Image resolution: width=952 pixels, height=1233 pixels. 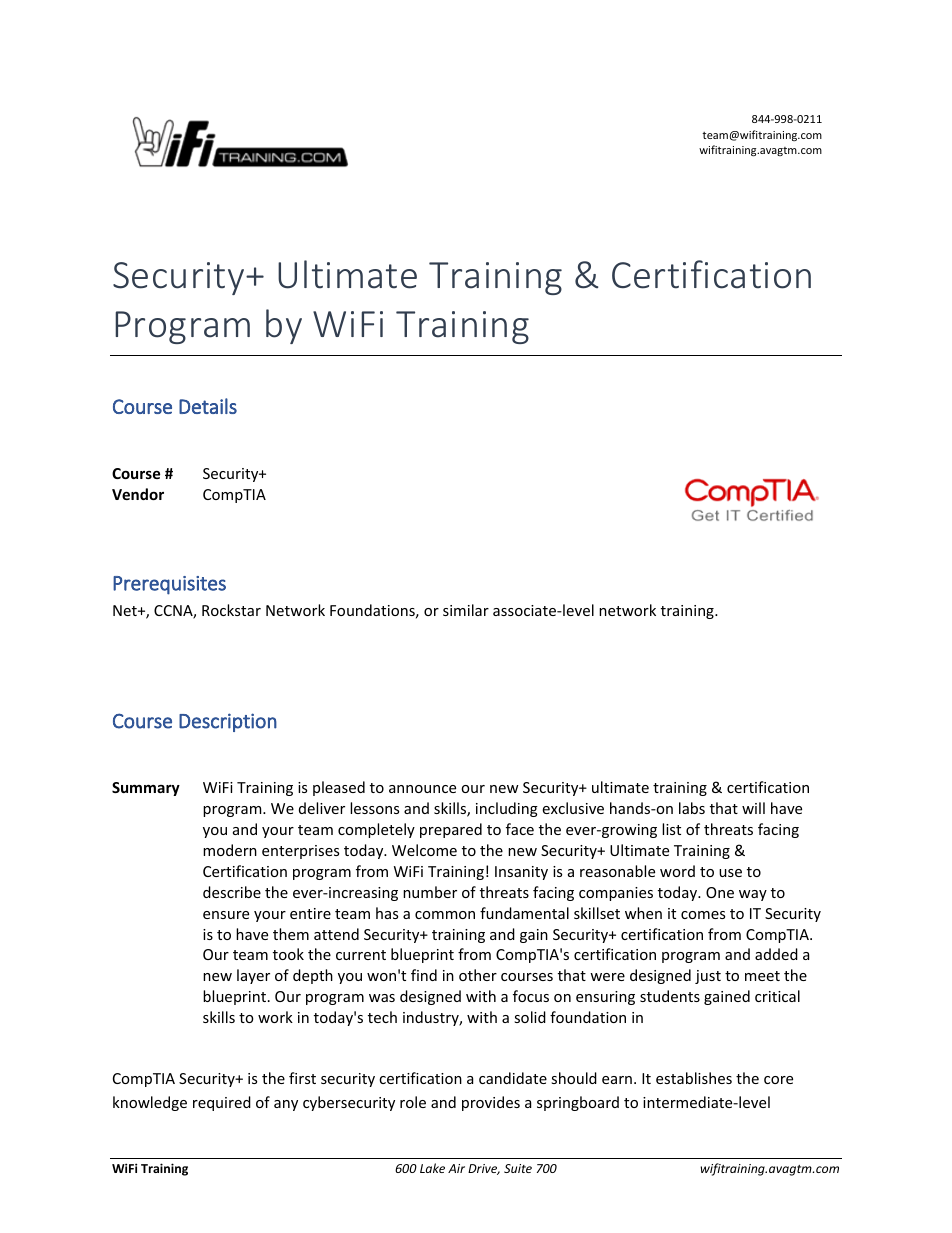 What do you see at coordinates (253, 976) in the screenshot?
I see `layer` at bounding box center [253, 976].
